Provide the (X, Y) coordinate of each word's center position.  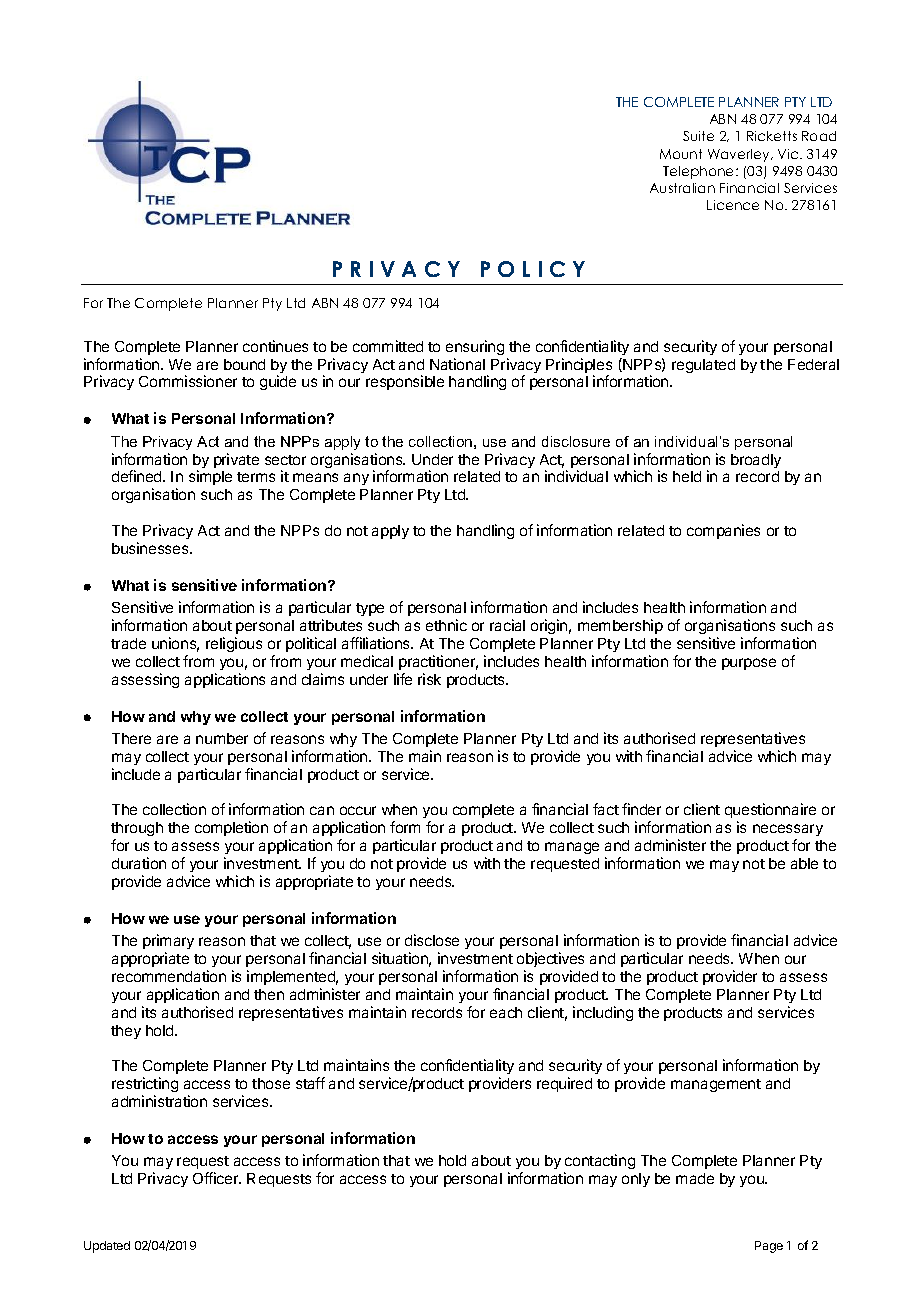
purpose (749, 664)
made (695, 1178)
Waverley (740, 155)
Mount (681, 154)
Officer (217, 1178)
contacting (599, 1163)
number (222, 738)
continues (275, 346)
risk (429, 679)
